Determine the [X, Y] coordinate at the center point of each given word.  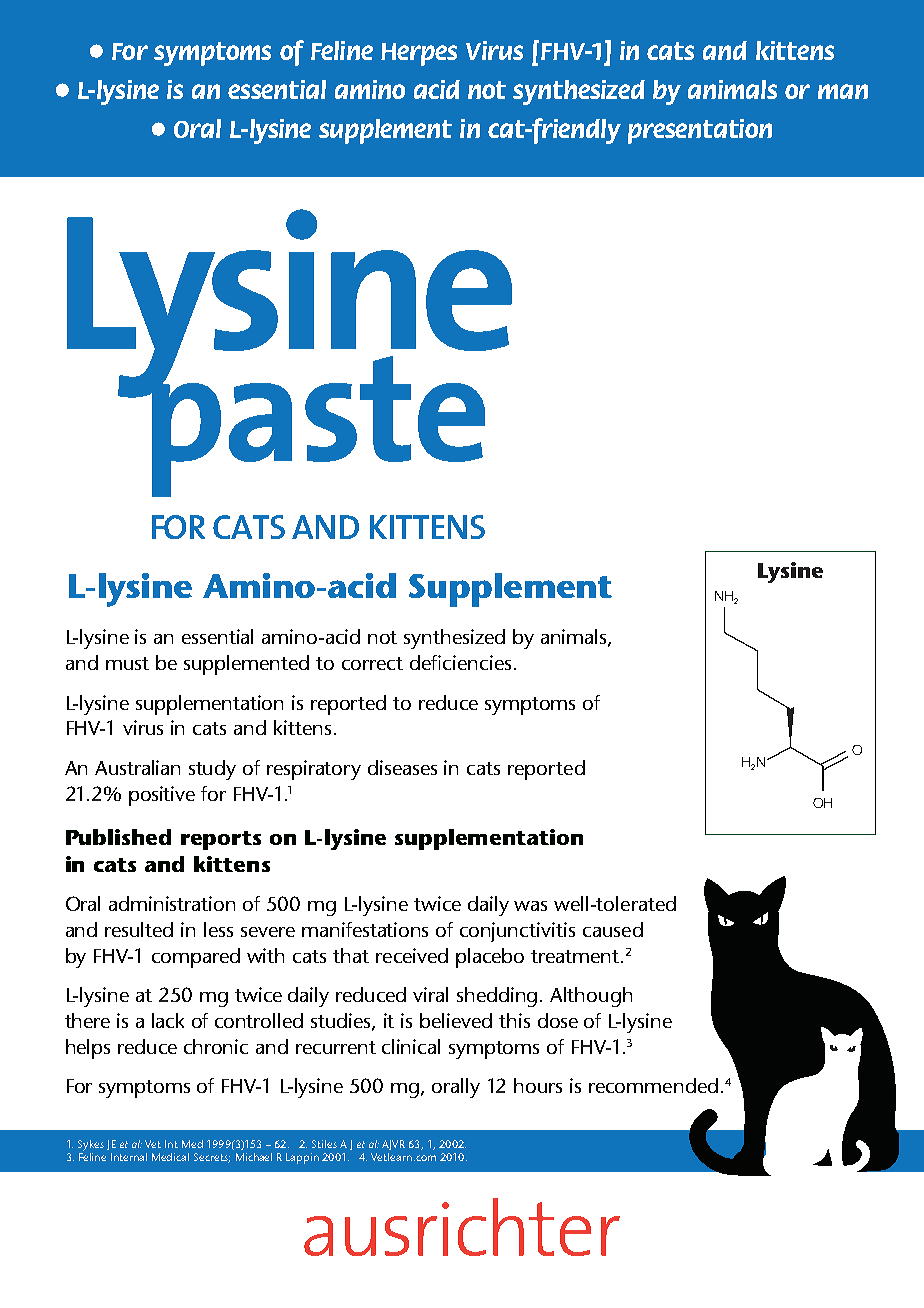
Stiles [324, 1144]
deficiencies [460, 662]
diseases [402, 767]
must [127, 663]
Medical [170, 1157]
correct [372, 663]
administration [172, 903]
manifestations [365, 929]
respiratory [314, 770]
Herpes [419, 54]
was [530, 906]
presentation [700, 131]
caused [613, 929]
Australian [137, 767]
